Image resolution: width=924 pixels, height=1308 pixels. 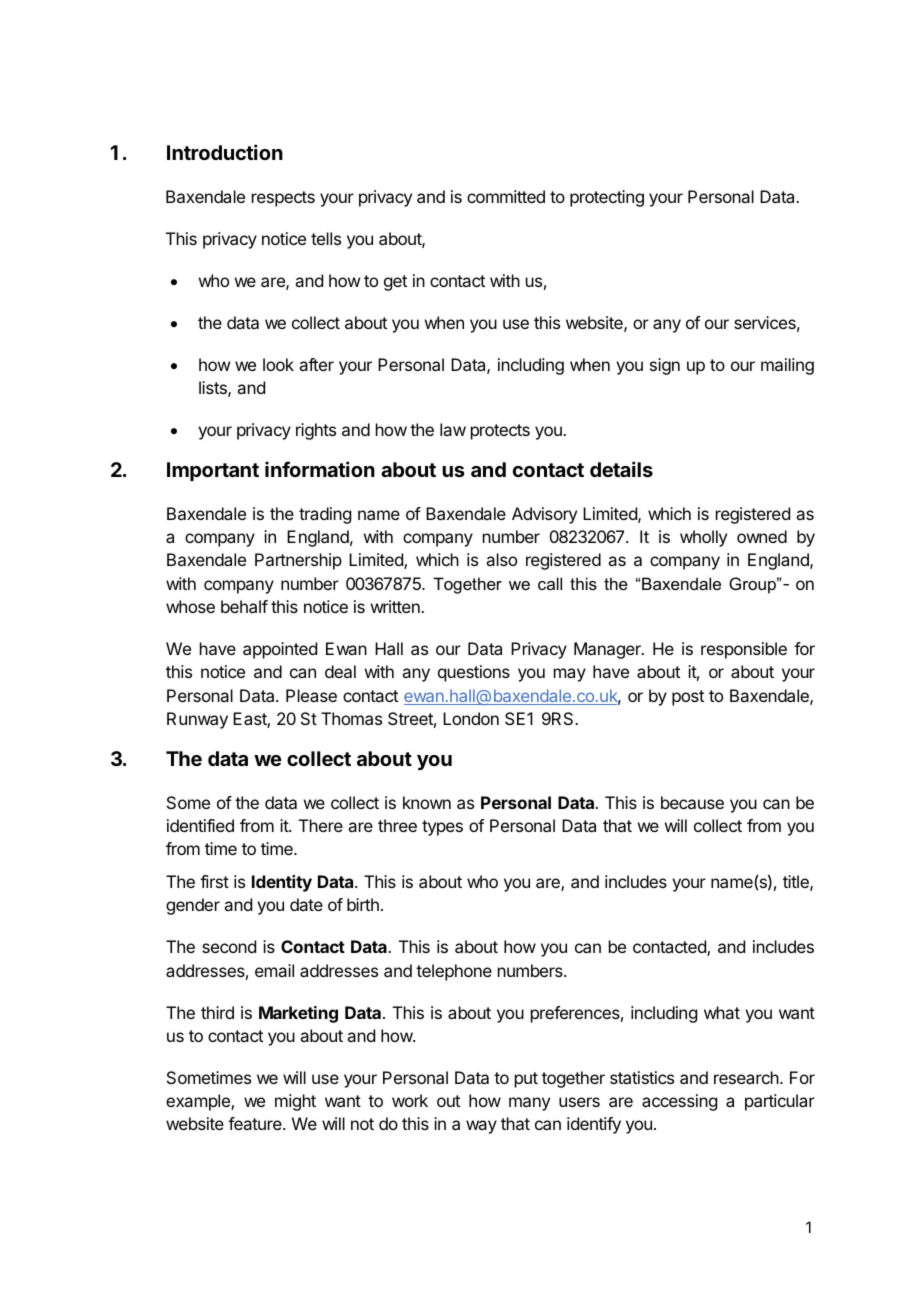 What do you see at coordinates (679, 1102) in the screenshot?
I see `accessing` at bounding box center [679, 1102].
